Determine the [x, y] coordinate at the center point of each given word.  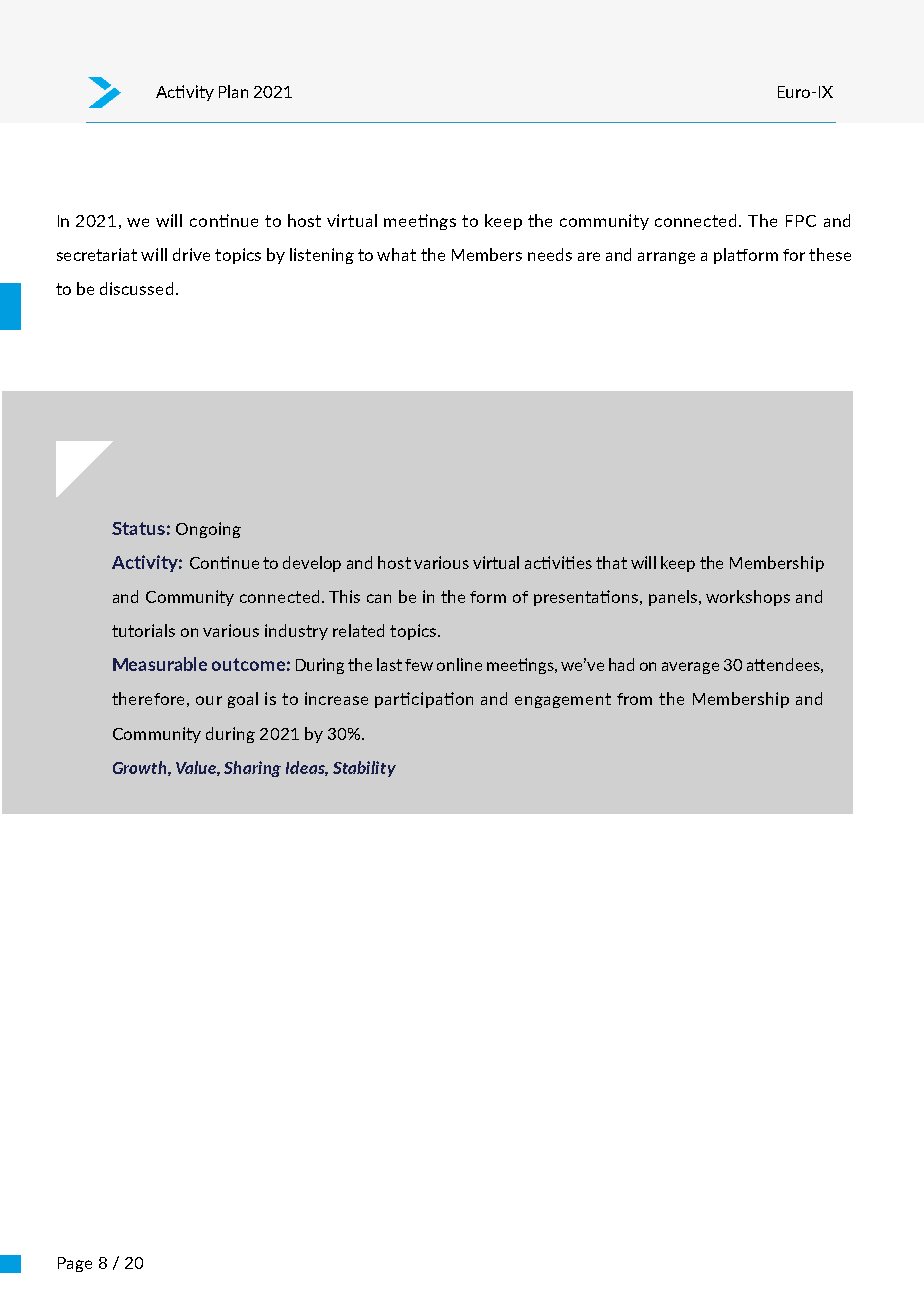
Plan [233, 91]
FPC [801, 221]
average [690, 668]
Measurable [160, 664]
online [459, 664]
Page [75, 1264]
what [396, 254]
